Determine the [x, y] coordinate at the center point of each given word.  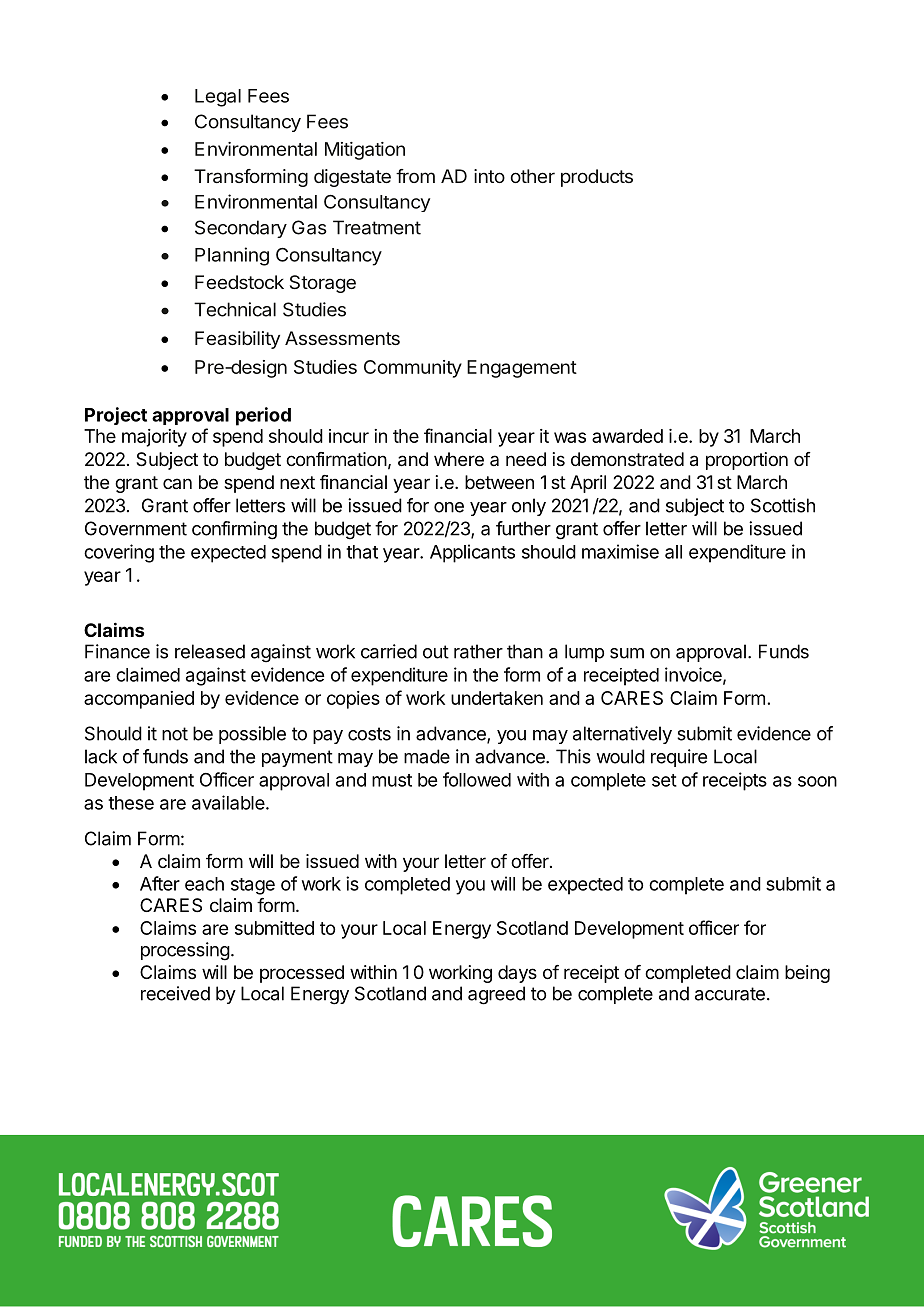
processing [185, 951]
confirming [234, 530]
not [175, 734]
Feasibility [237, 340]
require [679, 758]
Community [413, 369]
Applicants [472, 553]
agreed [496, 995]
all [673, 552]
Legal [218, 98]
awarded [627, 436]
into [489, 176]
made [427, 756]
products [597, 178]
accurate [730, 994]
